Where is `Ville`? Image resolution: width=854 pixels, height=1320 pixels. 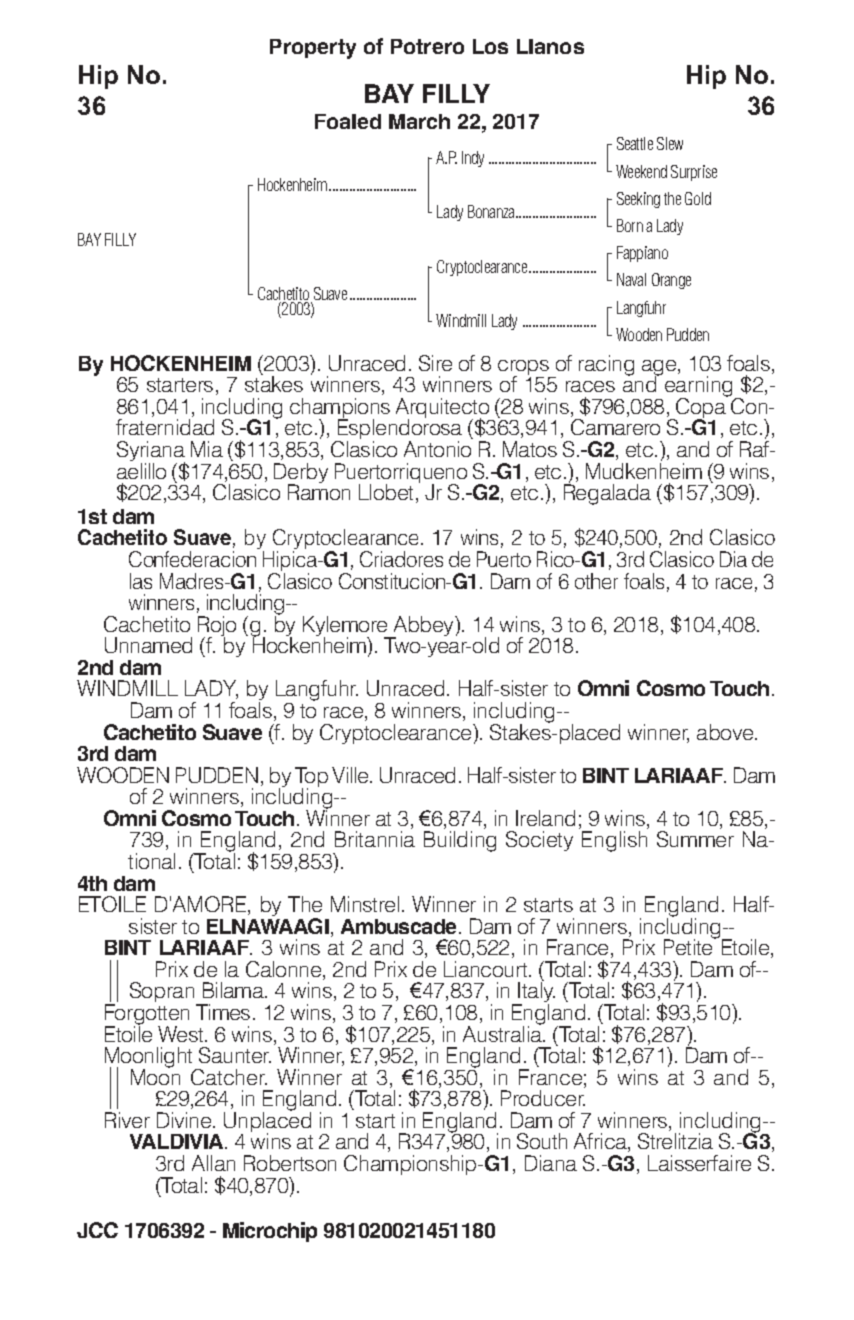 Ville is located at coordinates (351, 775).
